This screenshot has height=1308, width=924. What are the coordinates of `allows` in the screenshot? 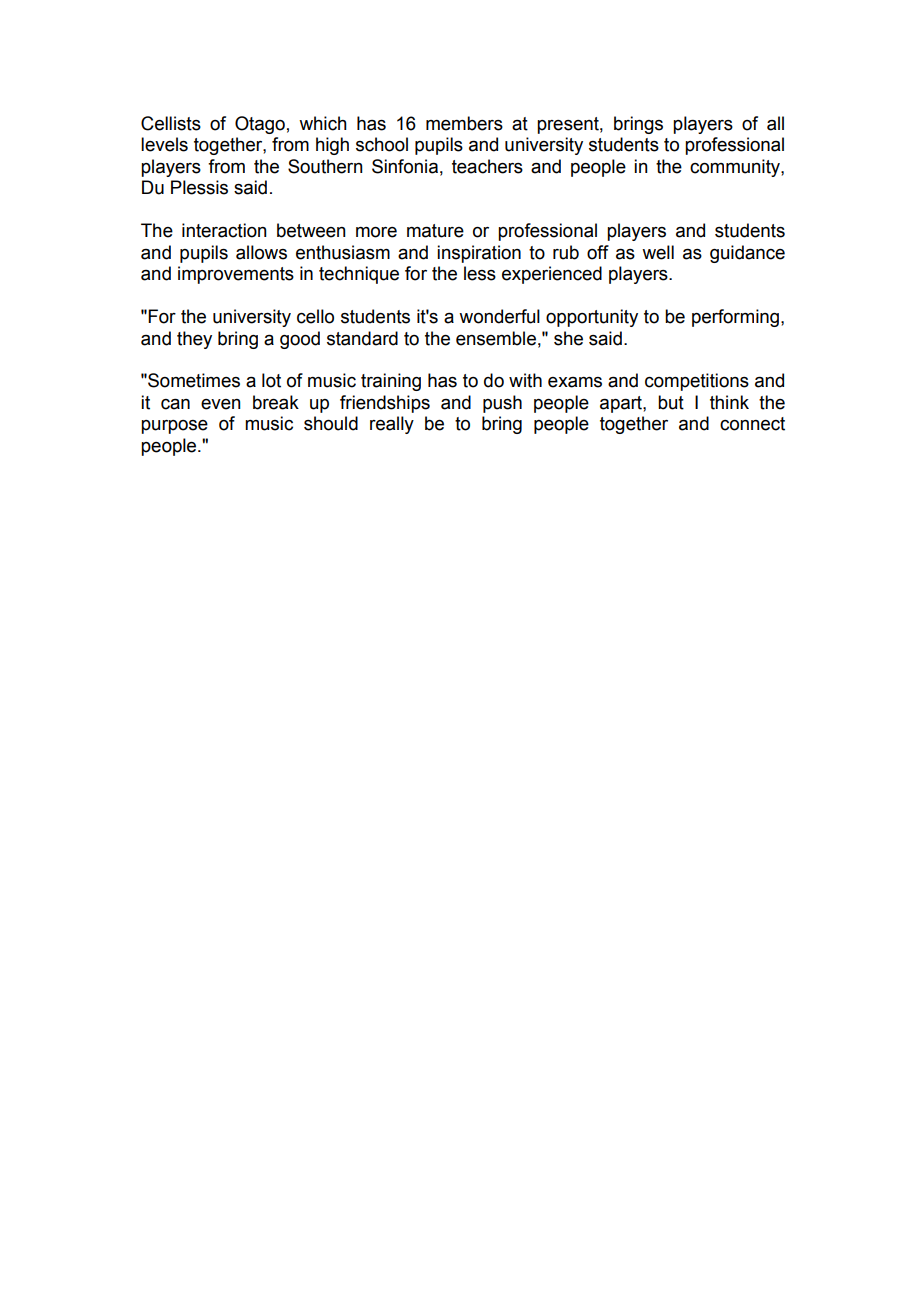 It's located at (261, 252).
